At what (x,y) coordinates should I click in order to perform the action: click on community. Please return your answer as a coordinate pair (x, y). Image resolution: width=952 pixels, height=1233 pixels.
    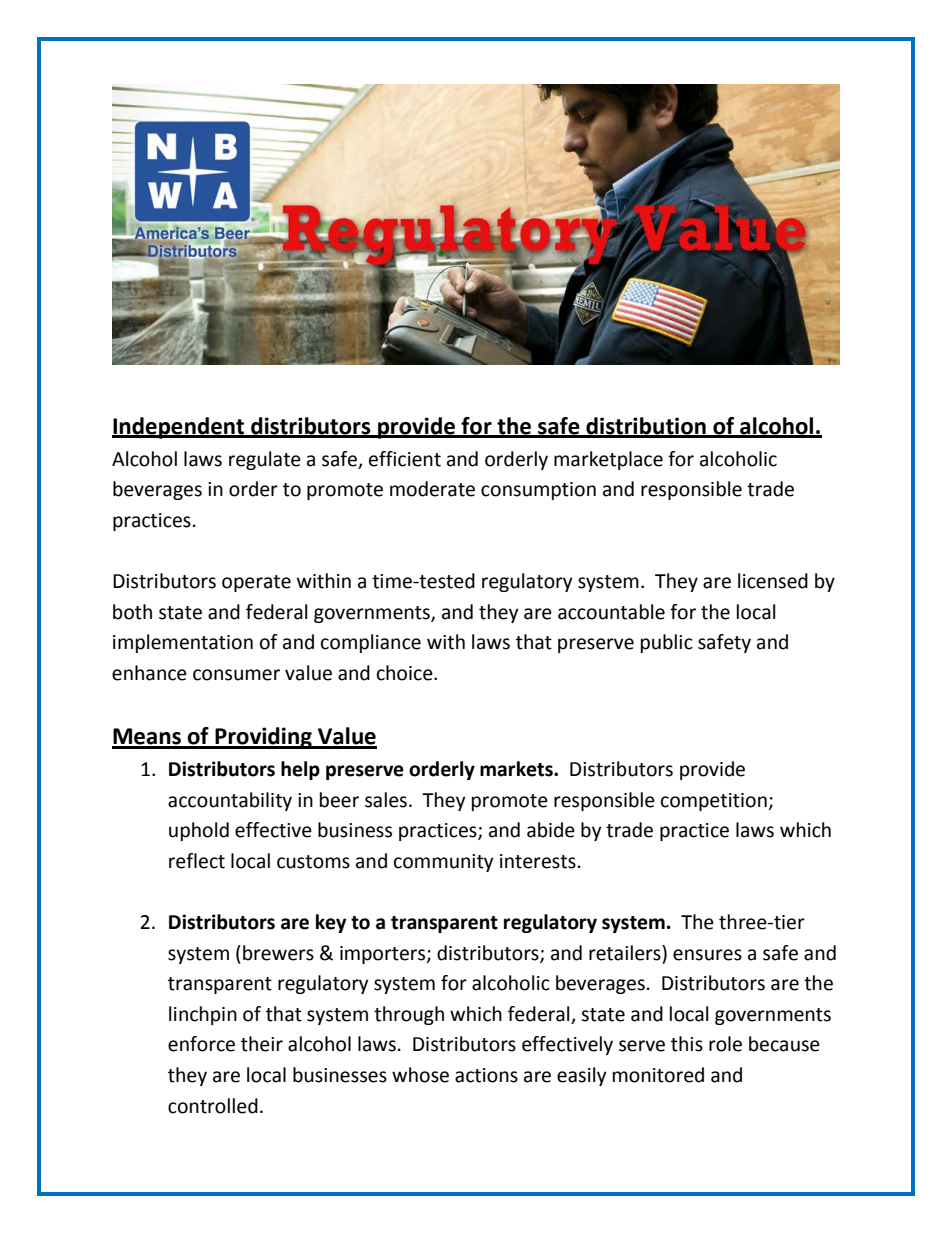
    Looking at the image, I should click on (444, 863).
